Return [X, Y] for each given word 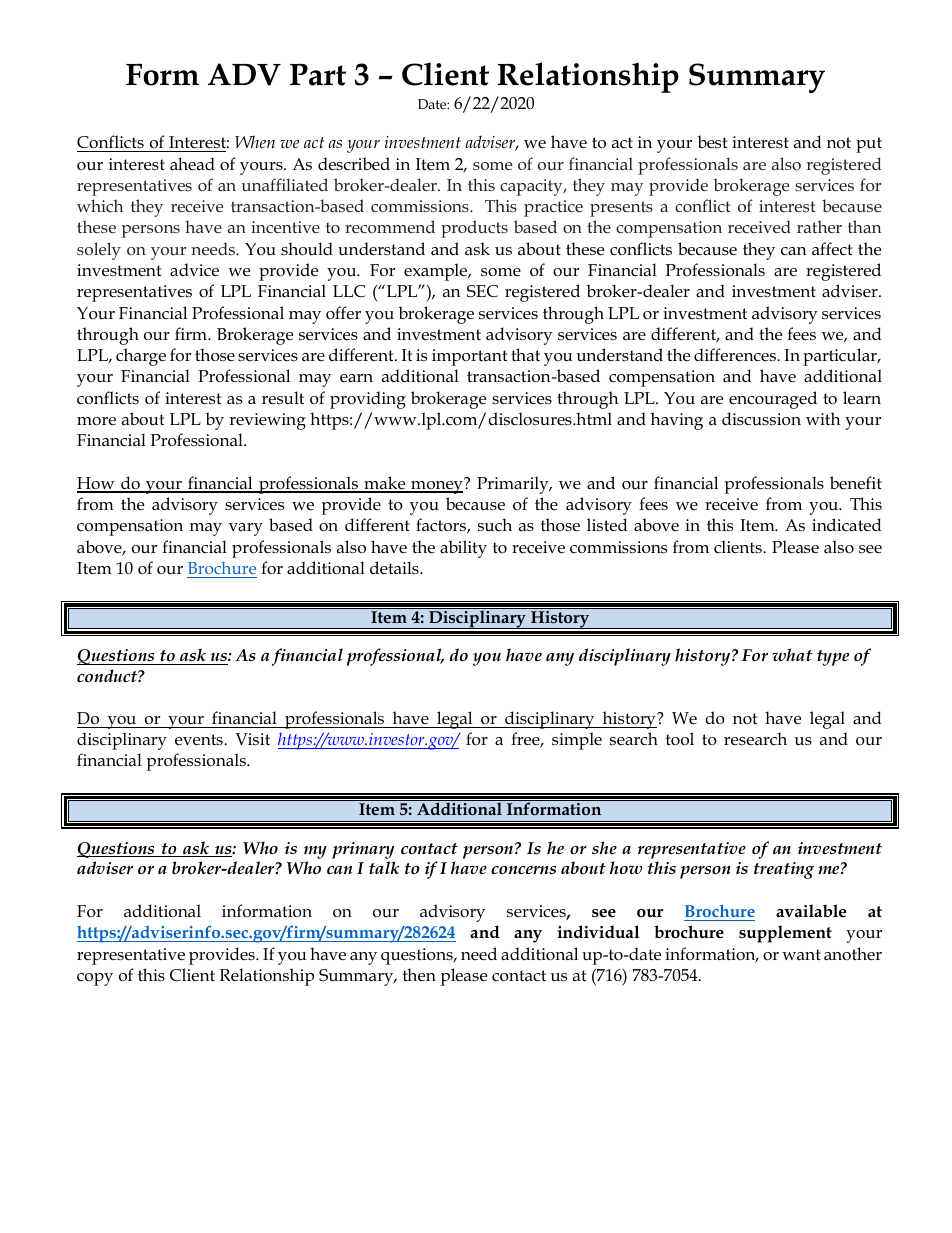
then [419, 975]
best [712, 142]
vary [246, 529]
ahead [192, 163]
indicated [847, 525]
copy [95, 979]
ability [463, 549]
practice [553, 208]
